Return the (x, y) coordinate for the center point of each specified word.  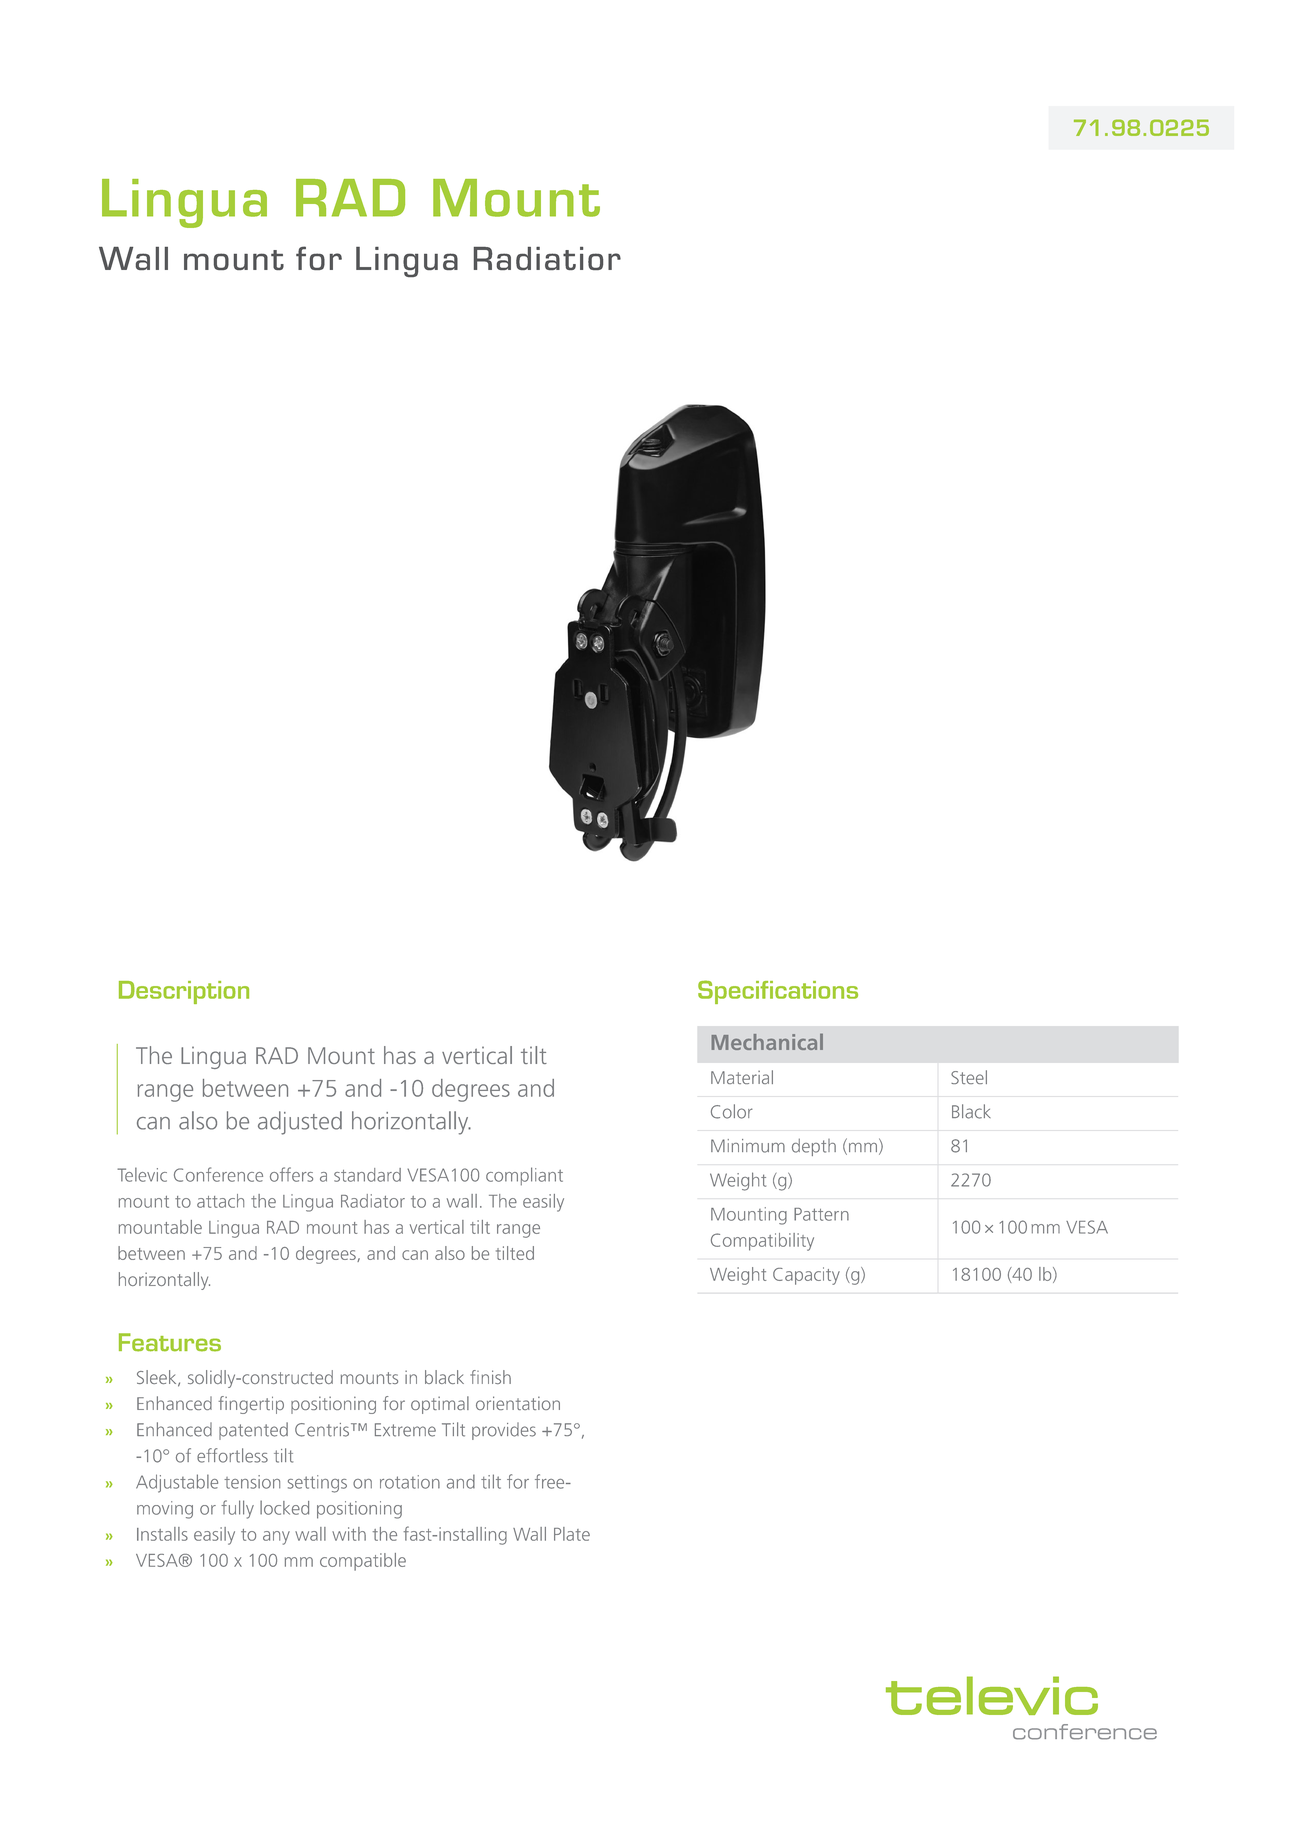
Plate (572, 1534)
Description (184, 992)
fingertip (251, 1405)
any (276, 1538)
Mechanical (767, 1042)
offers (291, 1174)
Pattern (821, 1214)
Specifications (778, 992)
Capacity (806, 1276)
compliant (524, 1176)
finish (490, 1377)
